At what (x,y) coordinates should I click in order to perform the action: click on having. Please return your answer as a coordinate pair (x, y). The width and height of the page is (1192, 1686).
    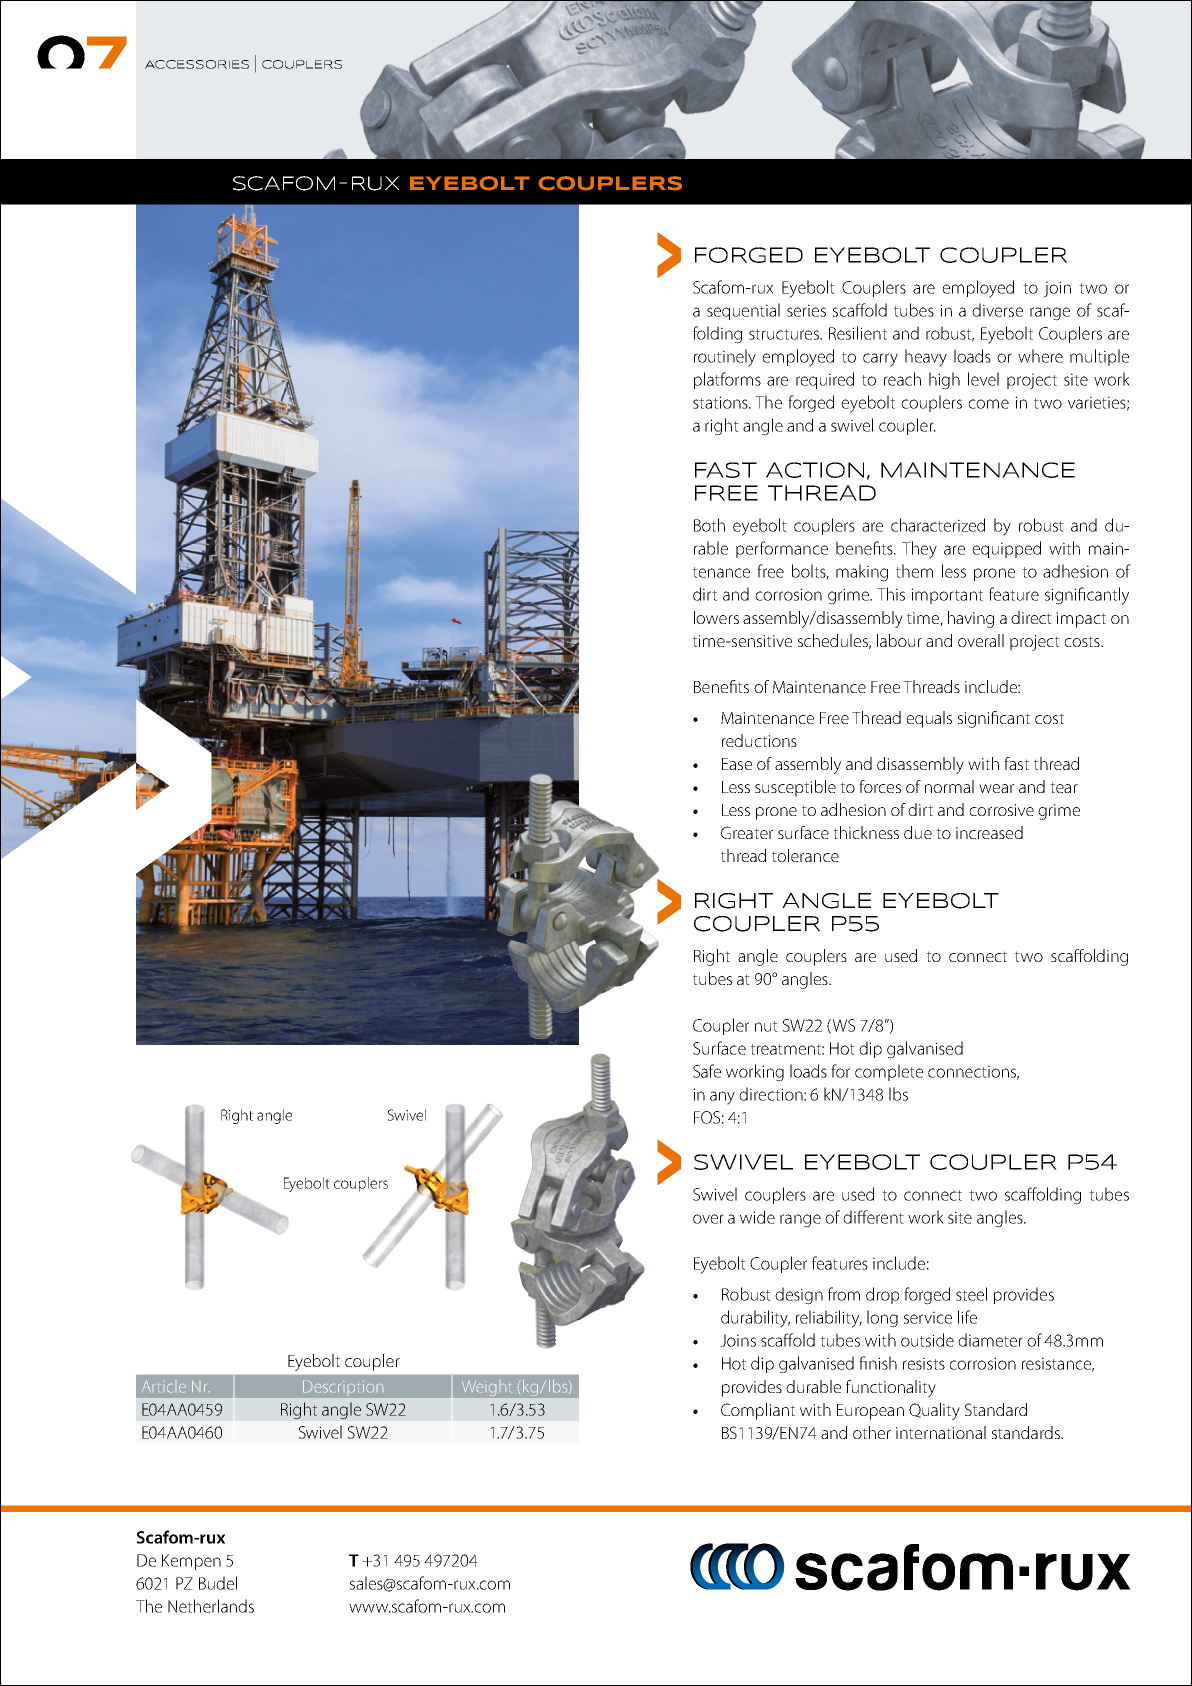
    Looking at the image, I should click on (971, 619).
